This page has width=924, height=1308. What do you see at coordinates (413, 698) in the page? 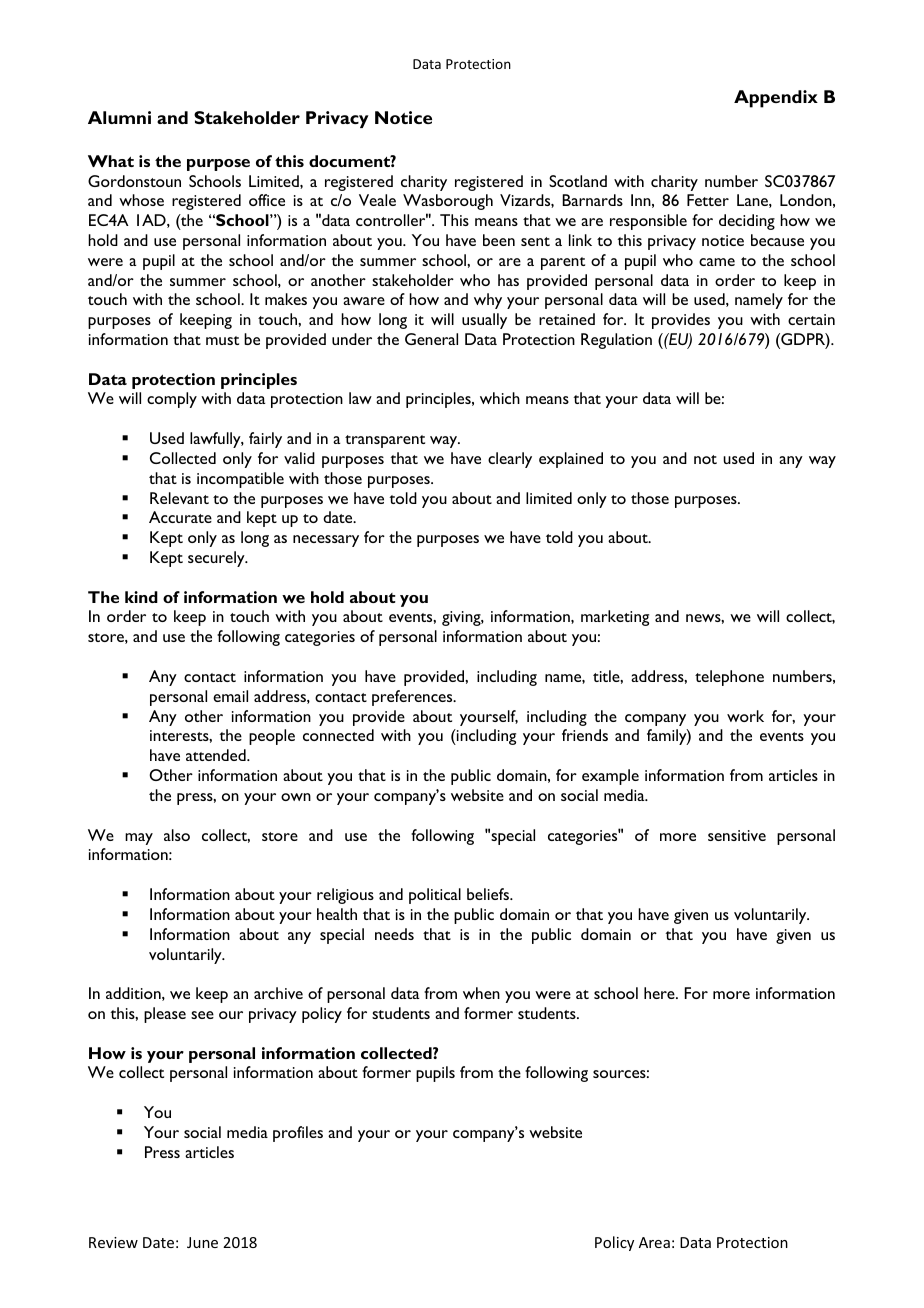
I see `preferences` at bounding box center [413, 698].
